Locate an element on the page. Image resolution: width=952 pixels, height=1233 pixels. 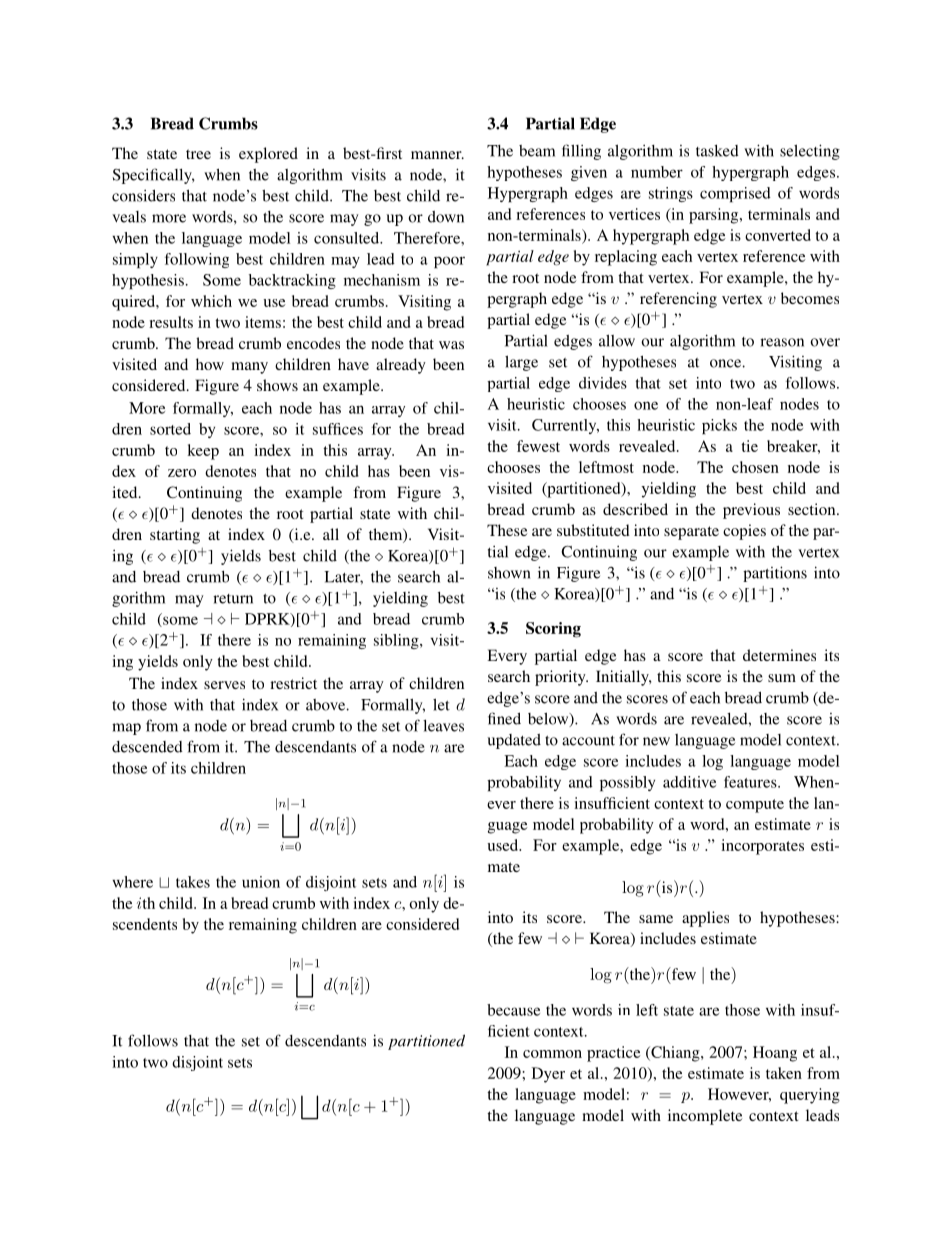
comprised is located at coordinates (735, 194).
